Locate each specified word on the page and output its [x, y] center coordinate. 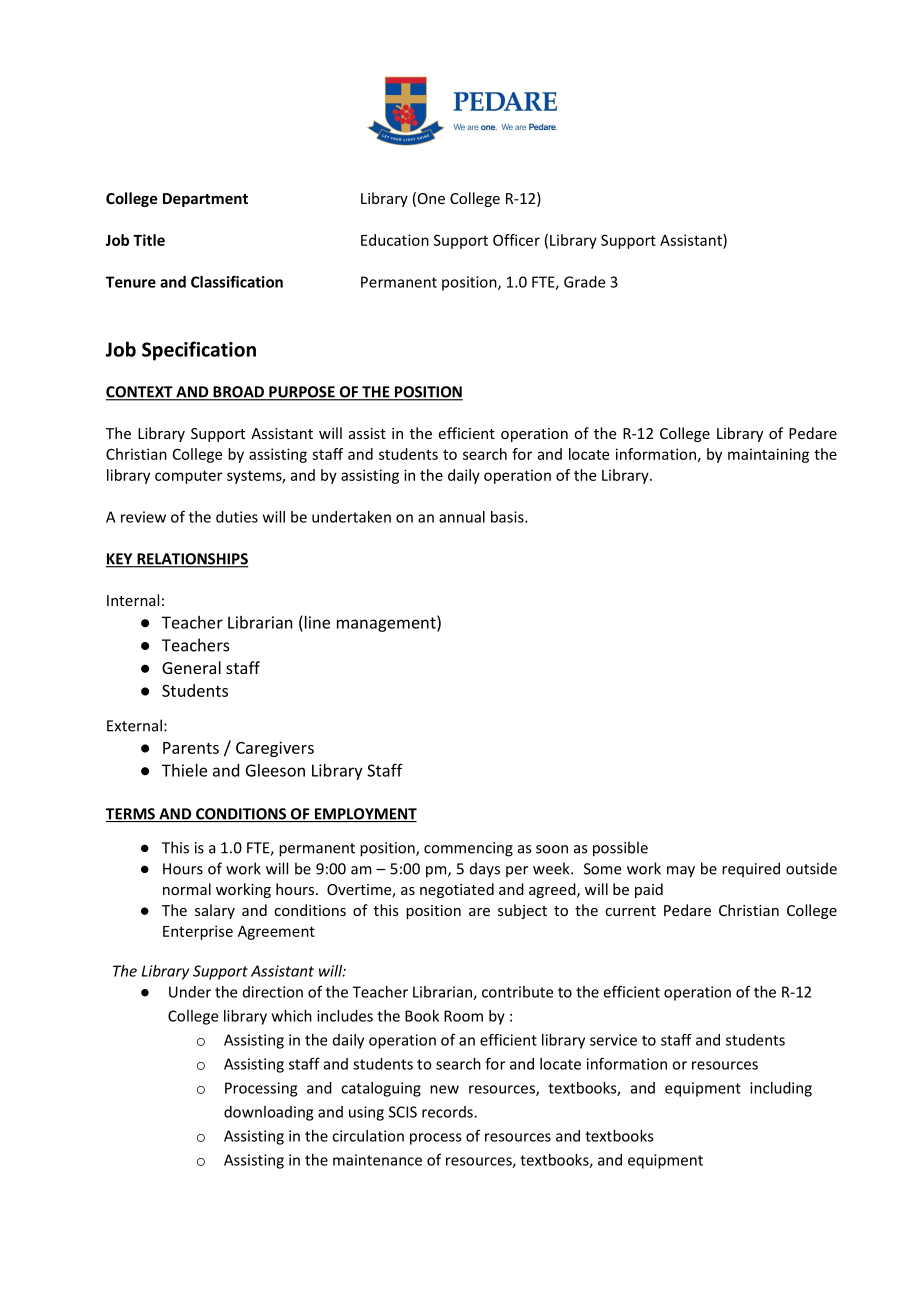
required [751, 869]
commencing [468, 849]
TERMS [131, 815]
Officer [516, 240]
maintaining [768, 455]
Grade [584, 282]
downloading [268, 1113]
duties [237, 517]
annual [462, 517]
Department [205, 200]
